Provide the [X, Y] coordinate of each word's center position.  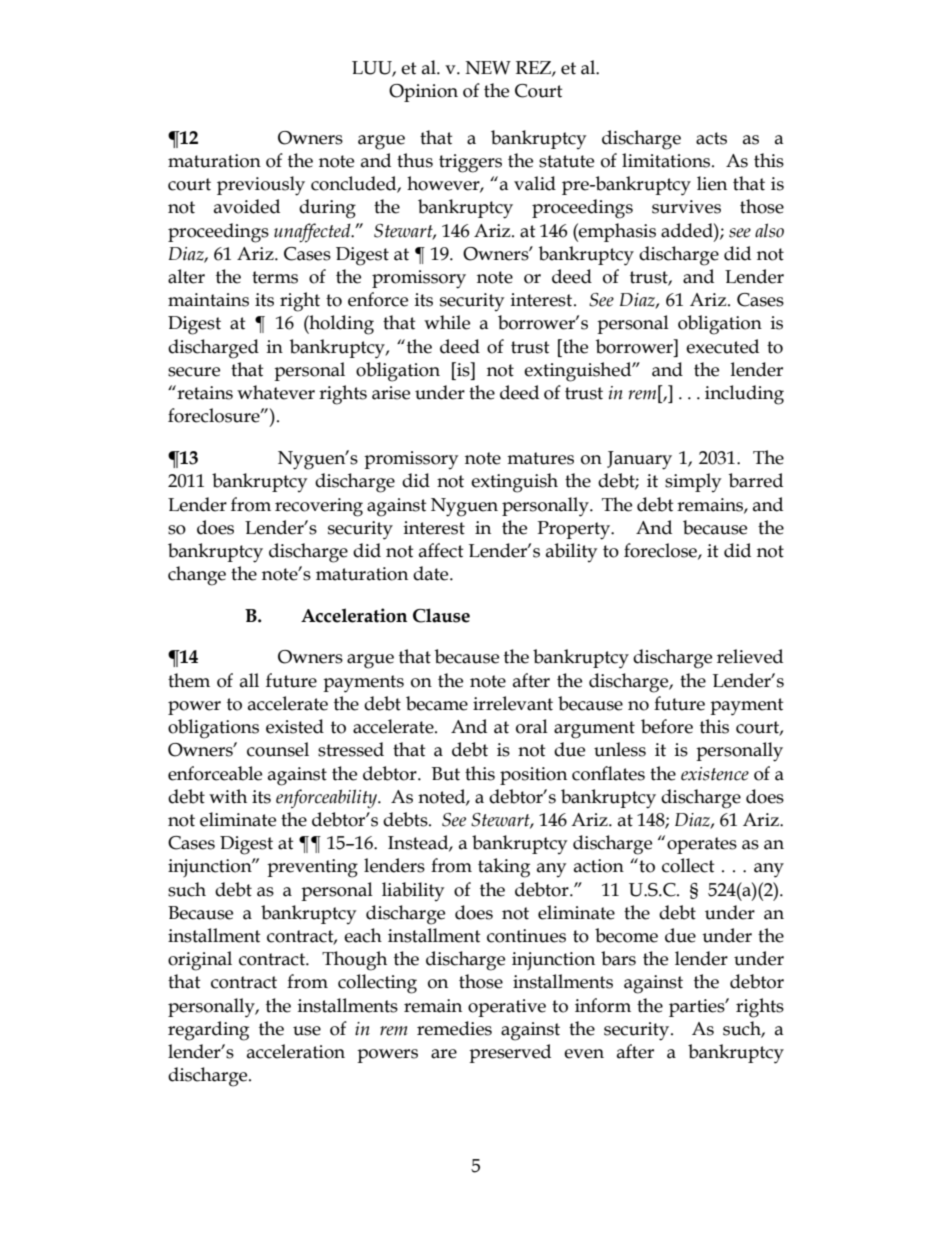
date [432, 573]
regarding [208, 1031]
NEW [488, 68]
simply [693, 482]
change [197, 576]
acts [711, 138]
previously [261, 186]
